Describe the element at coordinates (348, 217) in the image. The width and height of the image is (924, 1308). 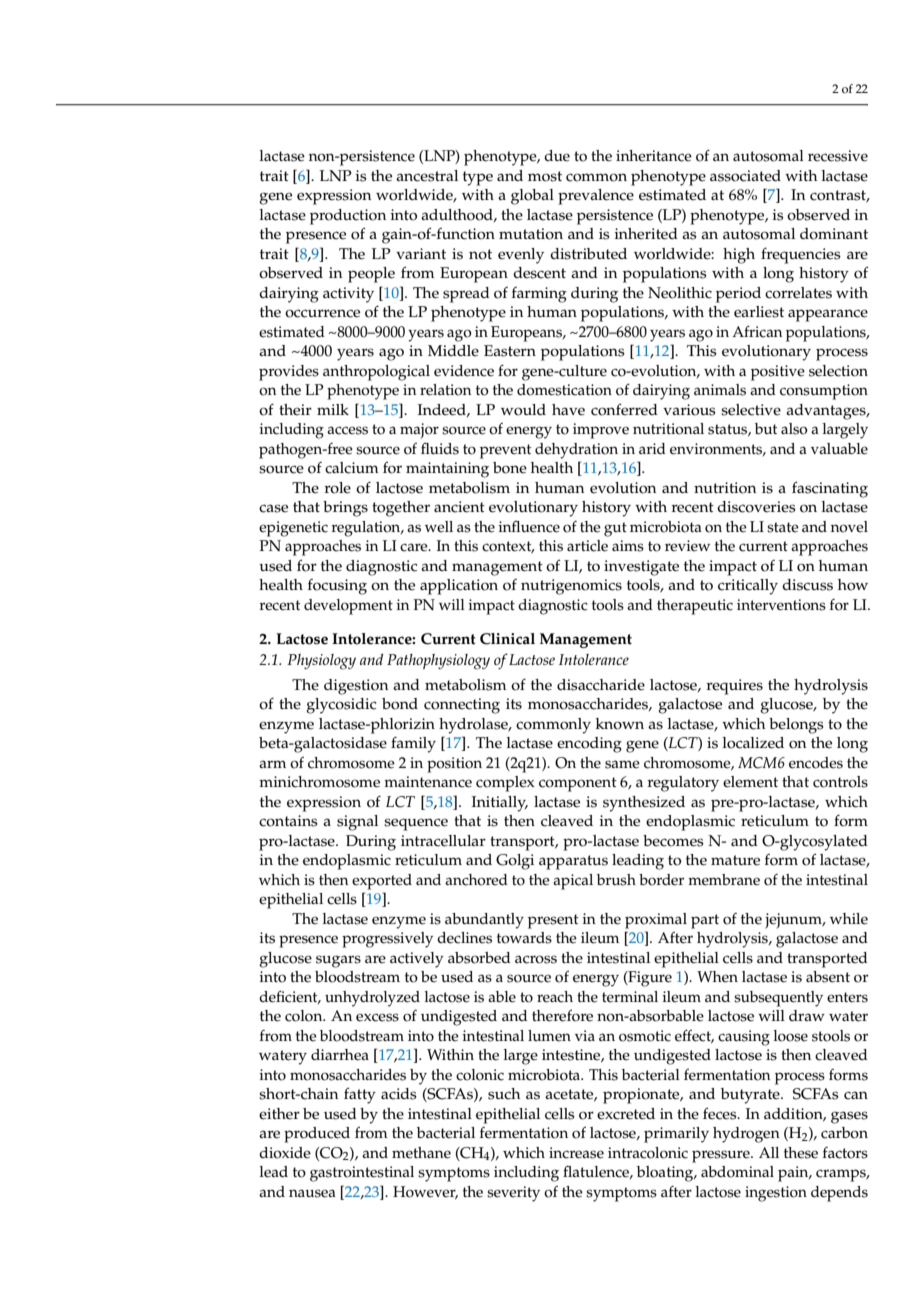
I see `production` at that location.
